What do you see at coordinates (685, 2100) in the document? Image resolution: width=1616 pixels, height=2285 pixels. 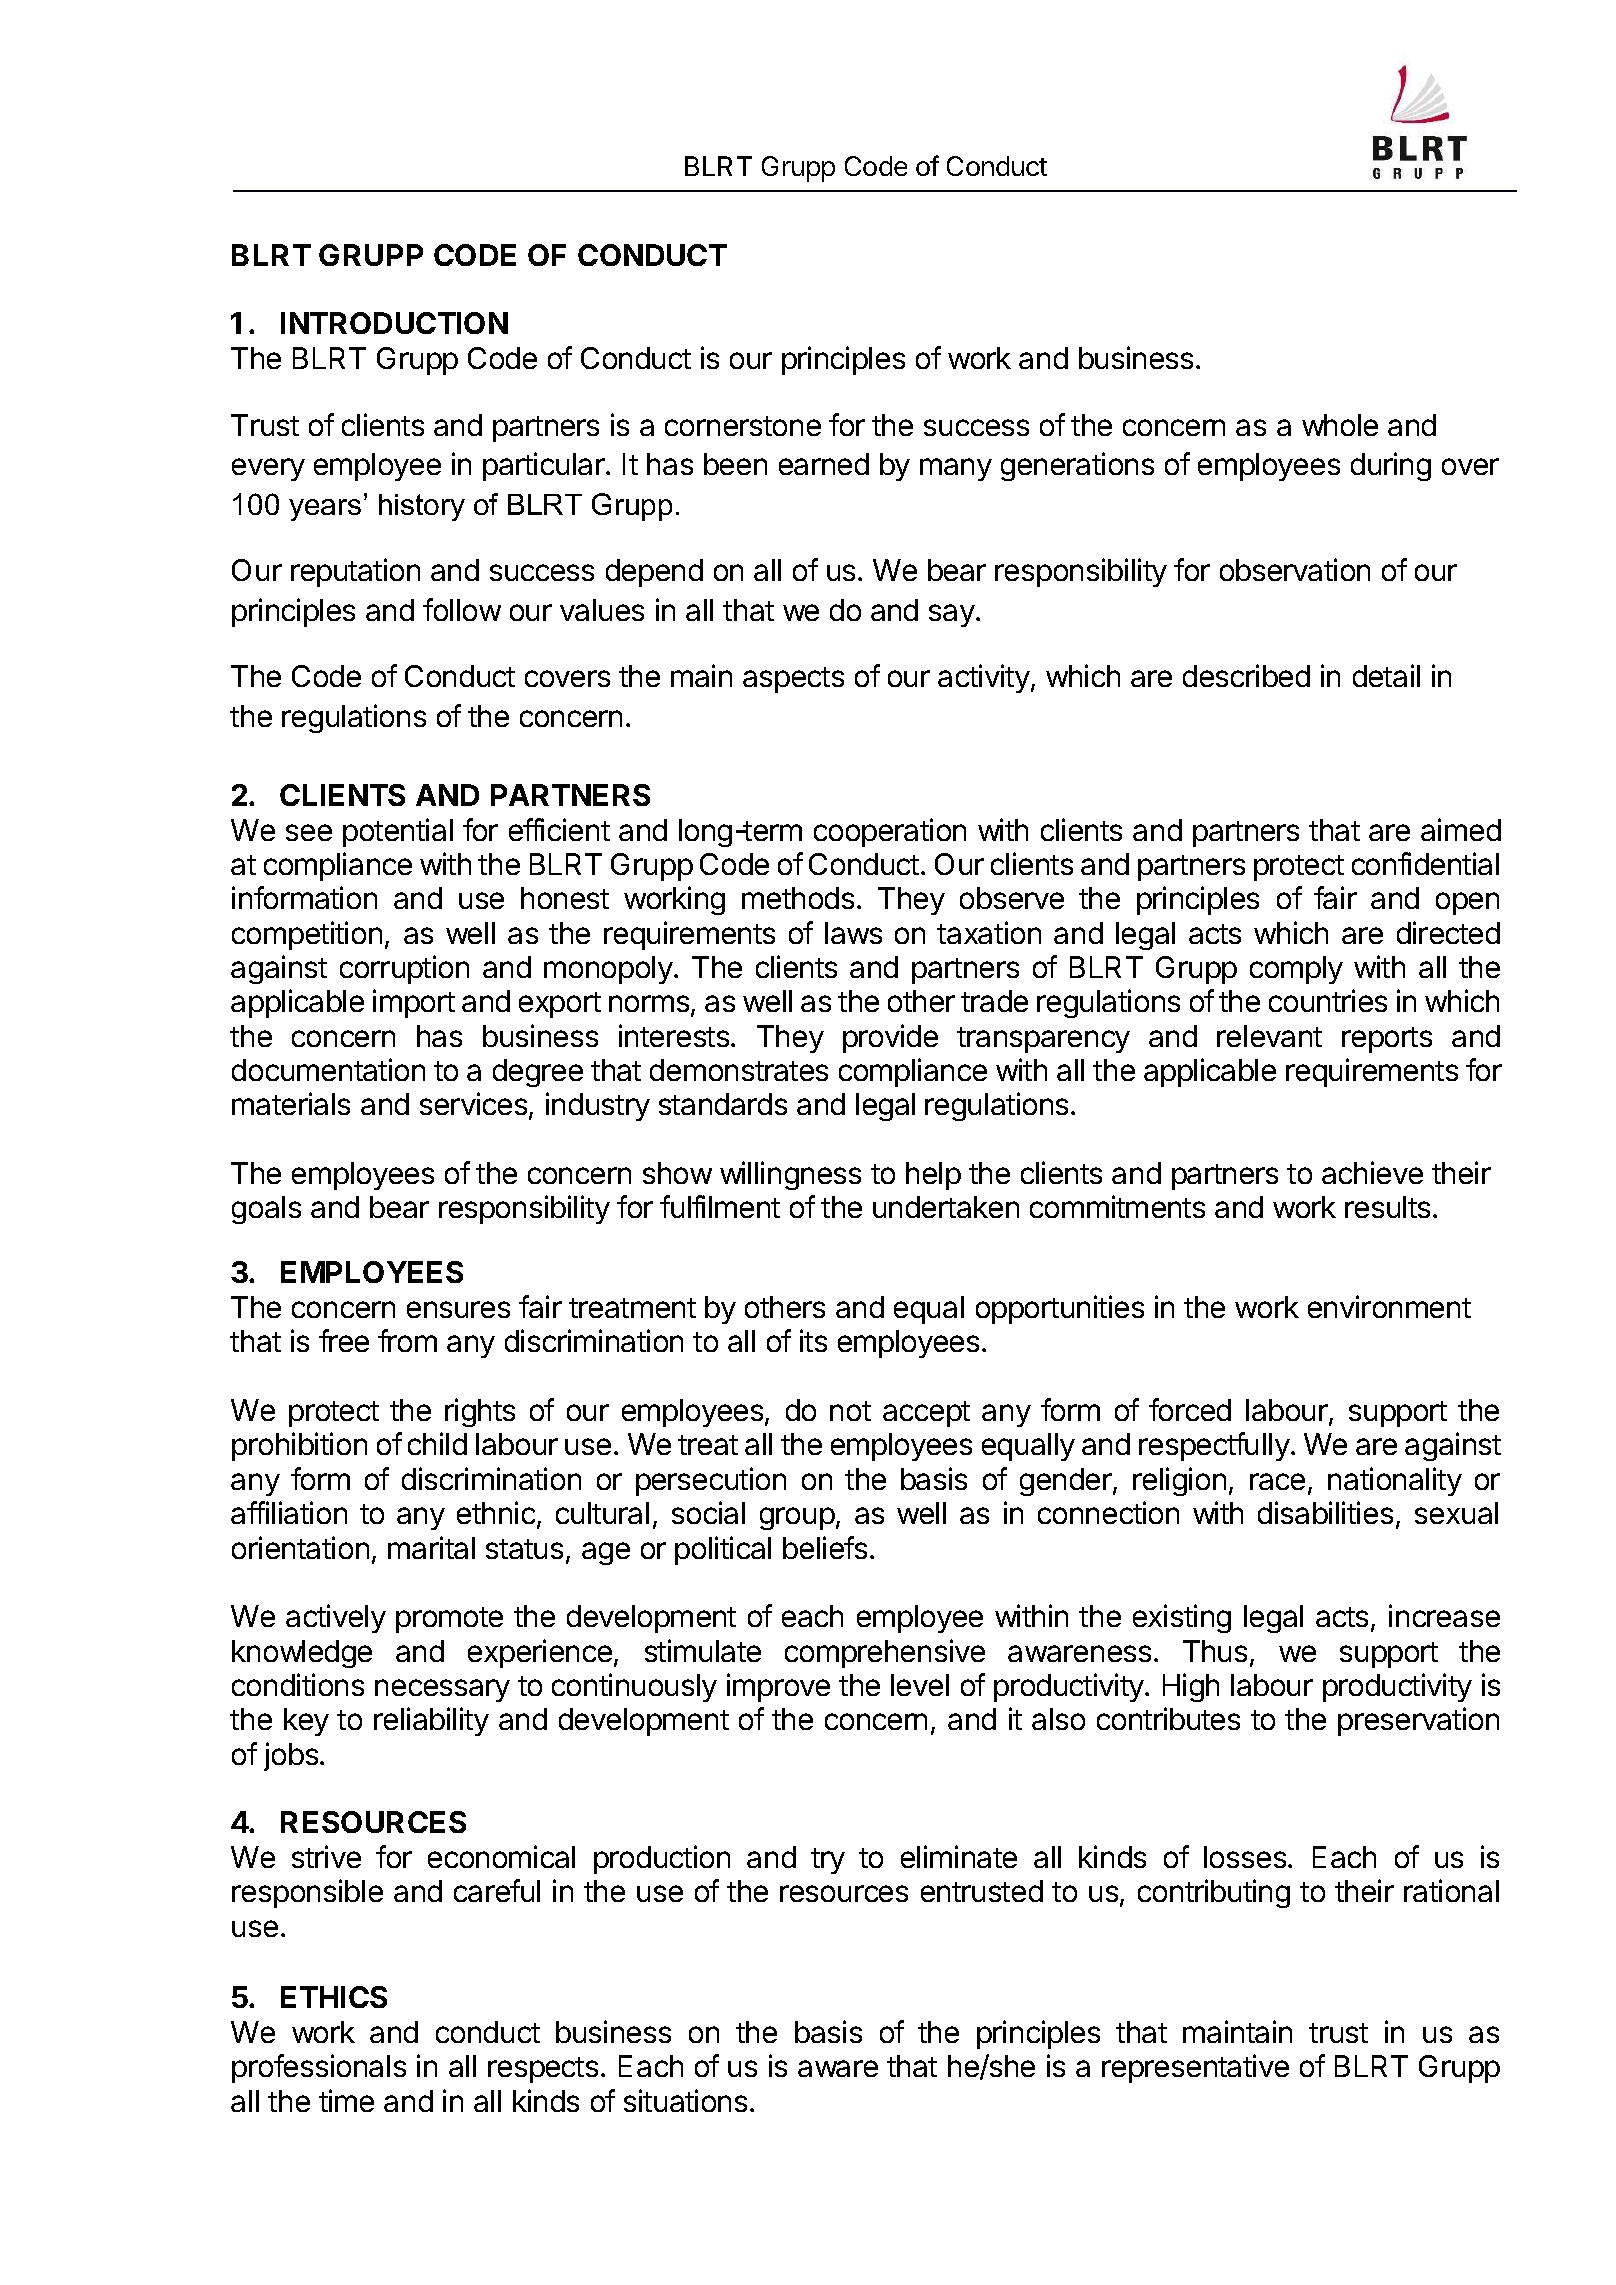 I see `situations` at bounding box center [685, 2100].
